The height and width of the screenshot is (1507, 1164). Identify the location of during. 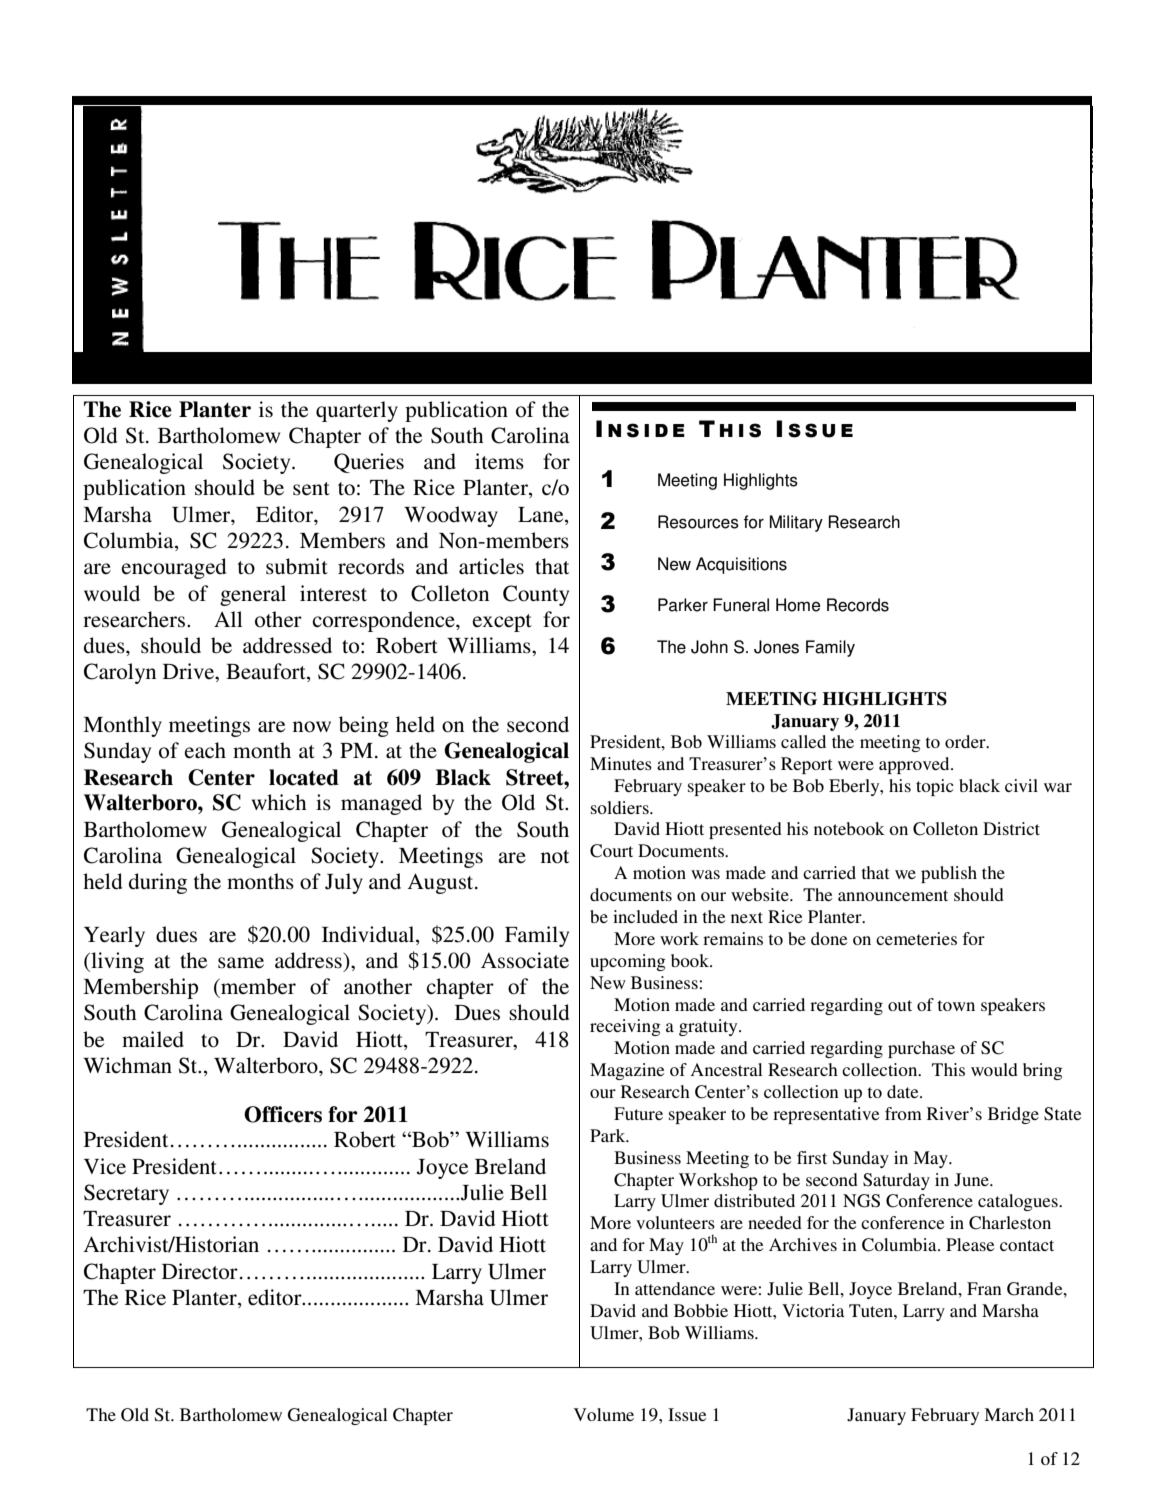
(158, 883).
